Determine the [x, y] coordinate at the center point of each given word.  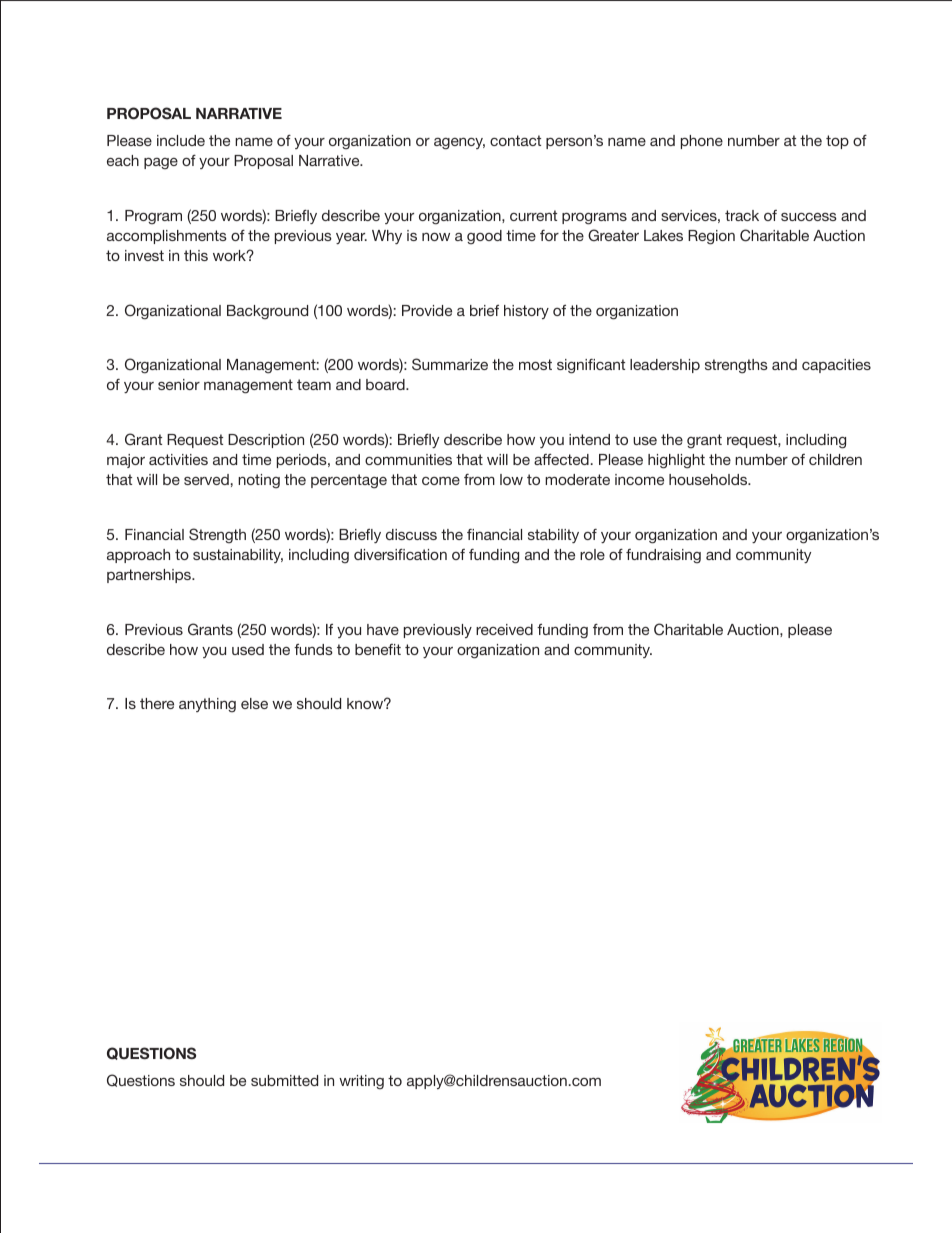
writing [361, 1082]
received [504, 629]
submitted [284, 1080]
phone [702, 142]
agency [459, 144]
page [161, 163]
